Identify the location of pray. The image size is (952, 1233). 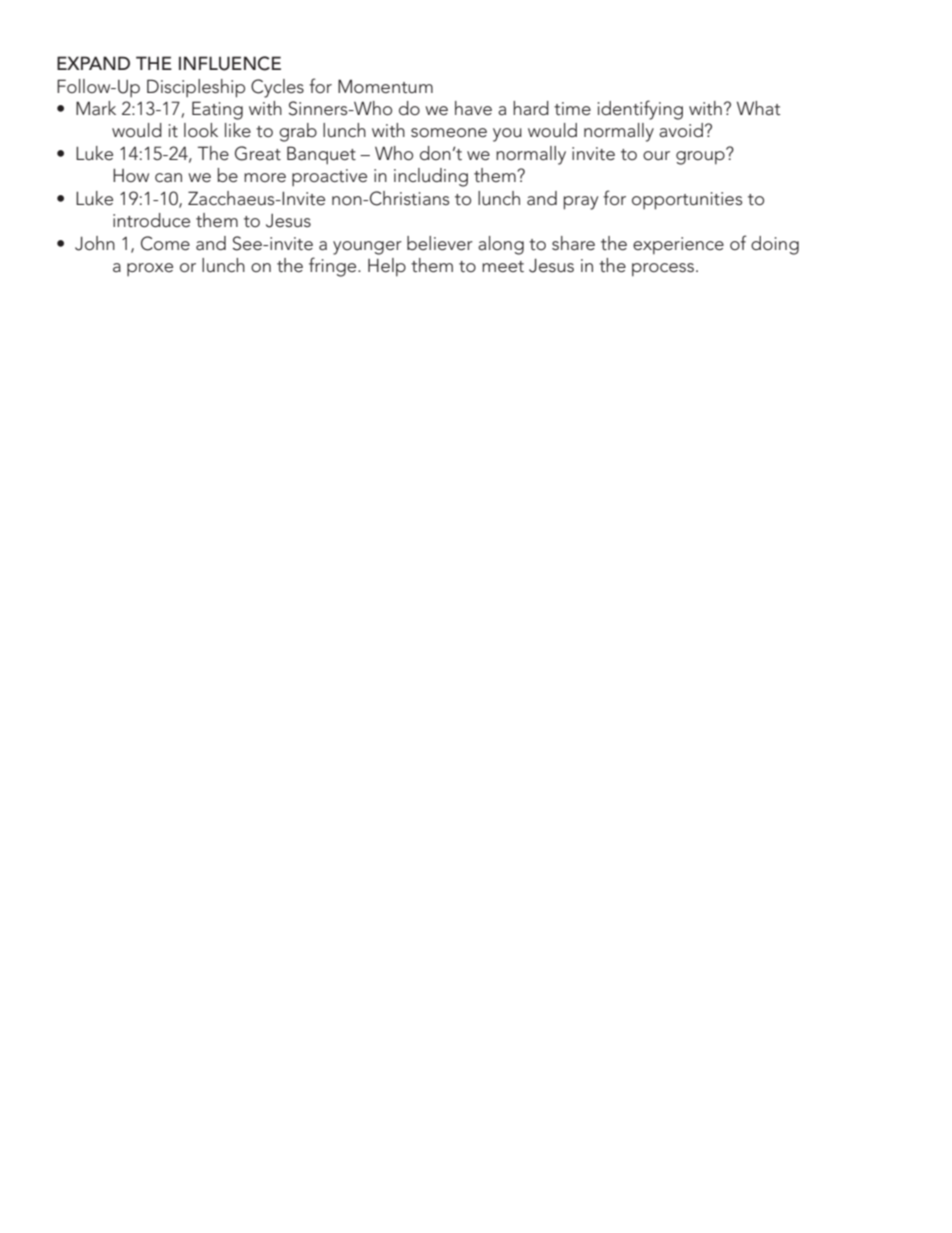
(581, 203).
